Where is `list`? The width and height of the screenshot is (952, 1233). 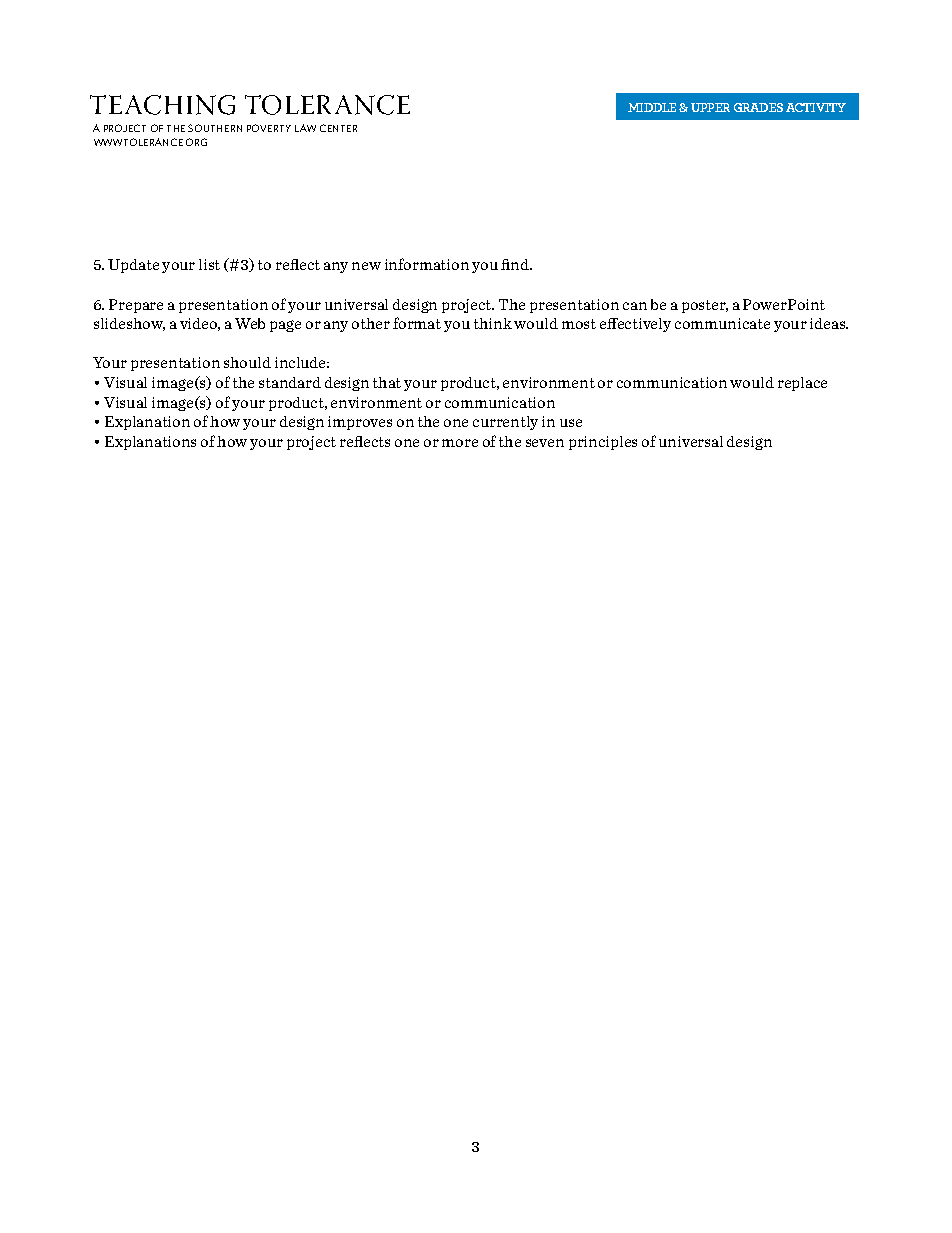 list is located at coordinates (209, 264).
